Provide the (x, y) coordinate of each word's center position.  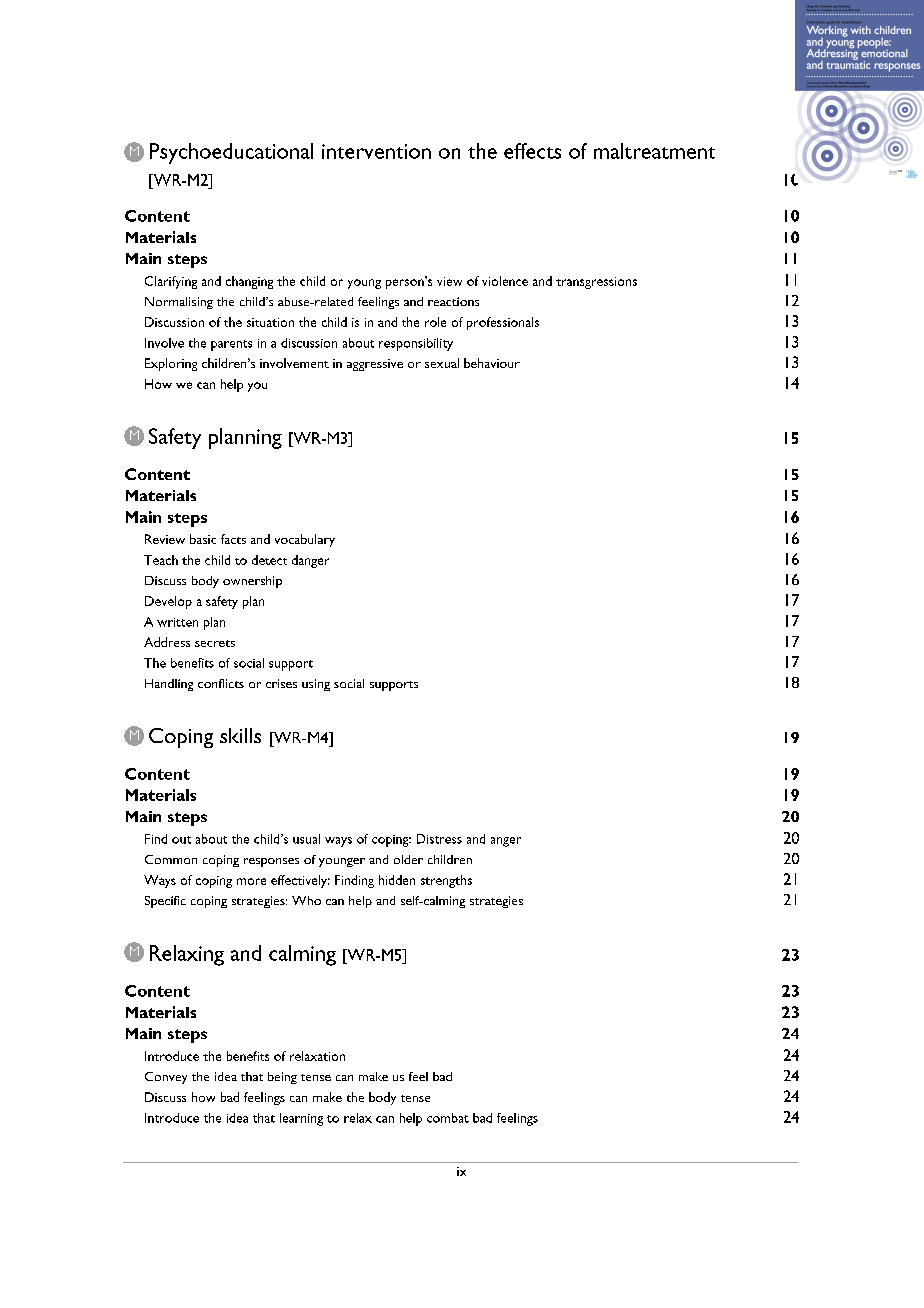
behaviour (492, 363)
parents (231, 345)
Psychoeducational (231, 153)
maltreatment (654, 151)
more (251, 881)
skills (240, 735)
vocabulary (305, 540)
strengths (446, 881)
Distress (439, 839)
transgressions (596, 283)
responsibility (416, 344)
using (316, 685)
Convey (166, 1078)
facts (233, 539)
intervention (376, 151)
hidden (397, 880)
